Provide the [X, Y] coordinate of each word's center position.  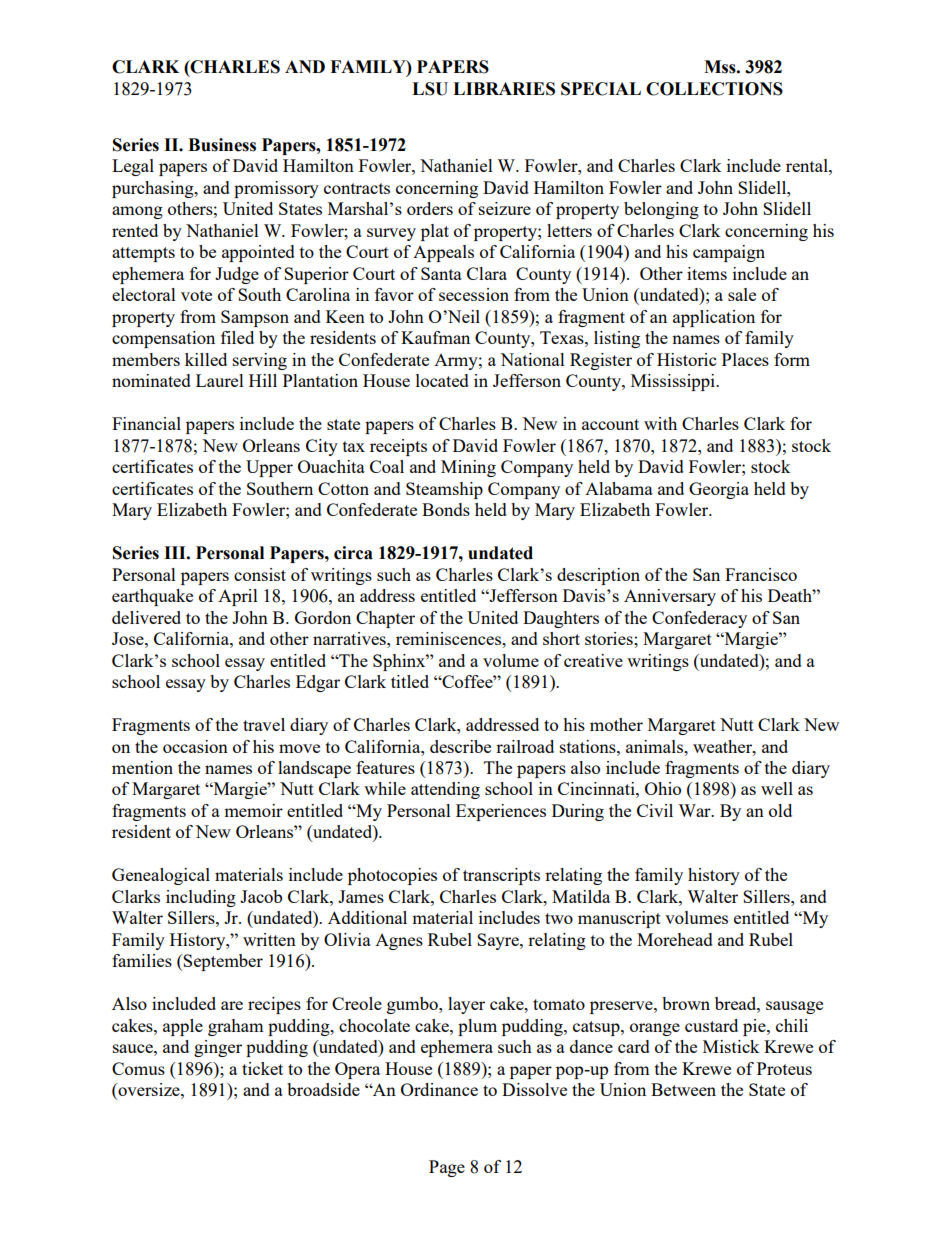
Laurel [220, 380]
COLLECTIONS [714, 89]
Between [683, 1089]
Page [447, 1168]
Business [222, 145]
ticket [262, 1068]
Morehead [675, 939]
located [442, 380]
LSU [430, 89]
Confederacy [699, 619]
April [238, 597]
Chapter [385, 619]
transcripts [501, 876]
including [201, 898]
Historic [686, 359]
